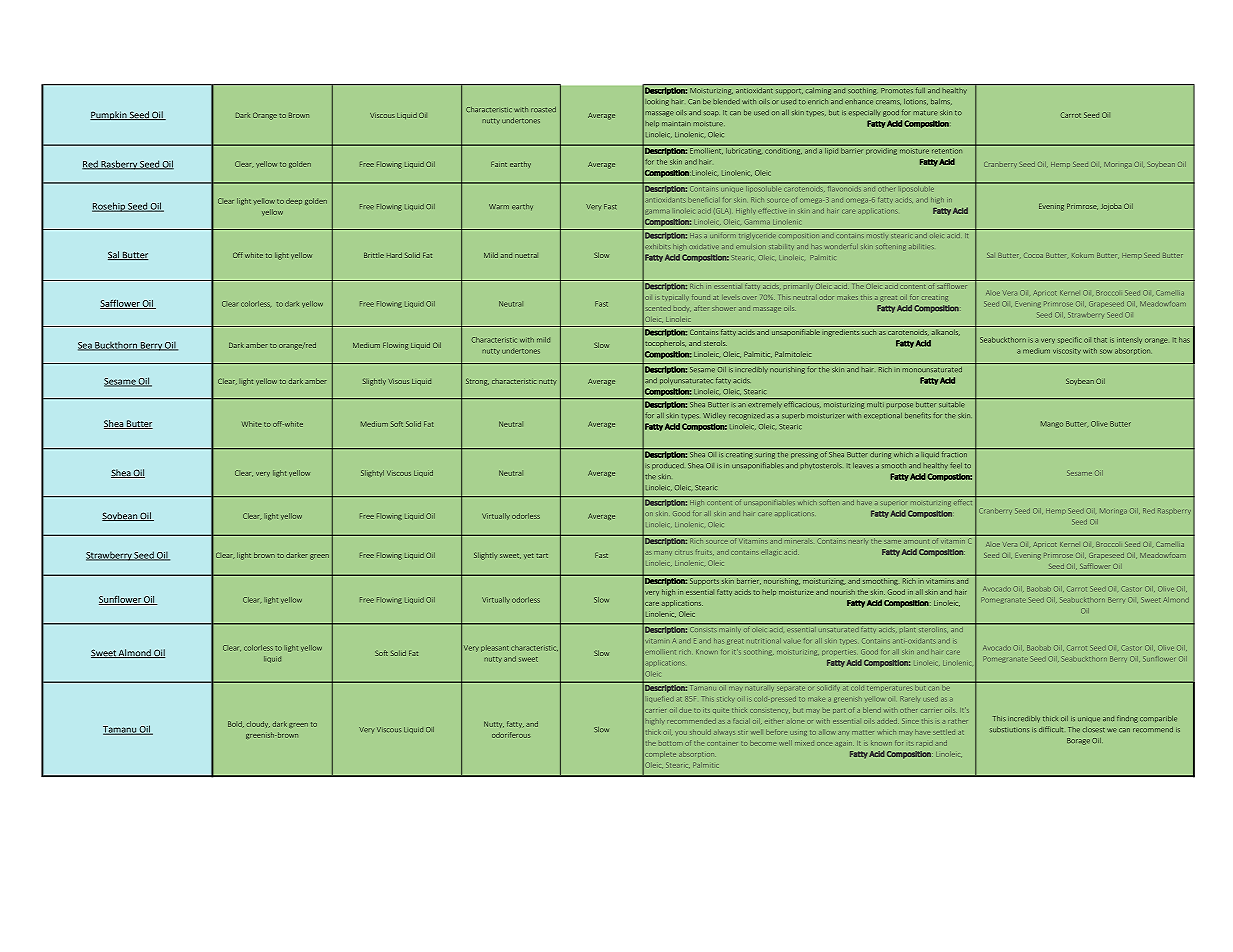 The height and width of the document is (952, 1233). I want to click on recognized, so click(747, 416).
